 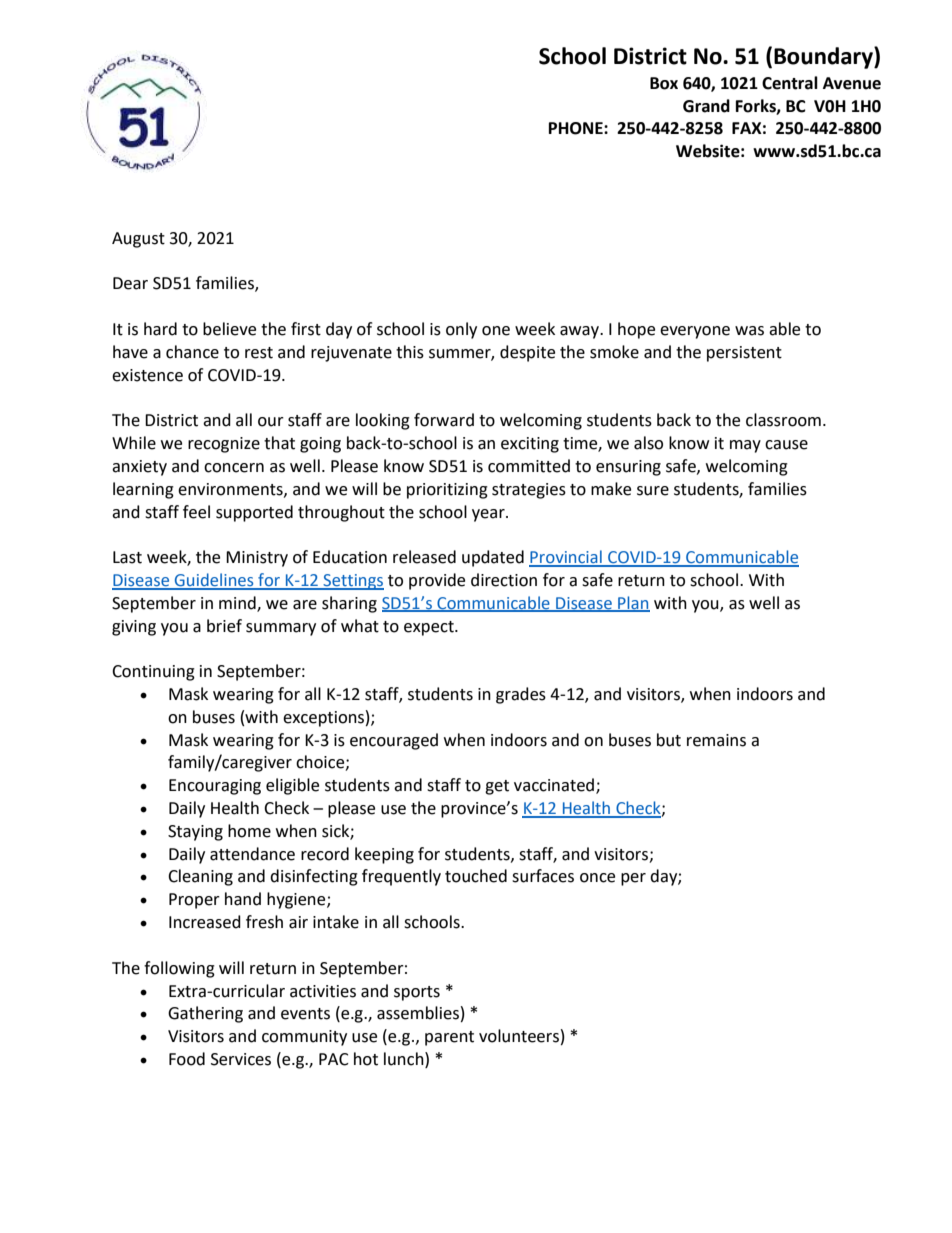 I want to click on volunteers, so click(x=519, y=1036).
